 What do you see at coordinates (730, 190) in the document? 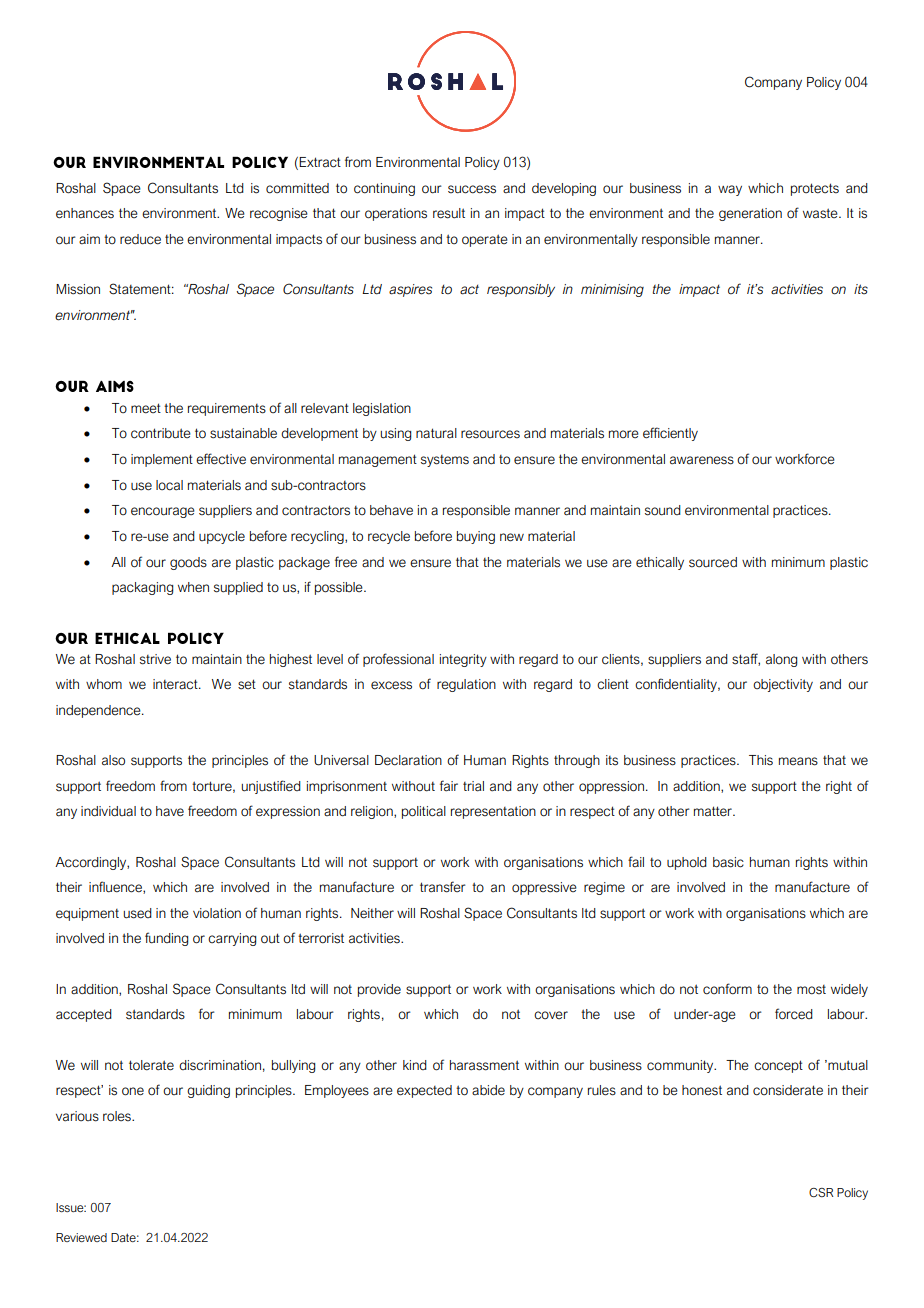
I see `way` at bounding box center [730, 190].
